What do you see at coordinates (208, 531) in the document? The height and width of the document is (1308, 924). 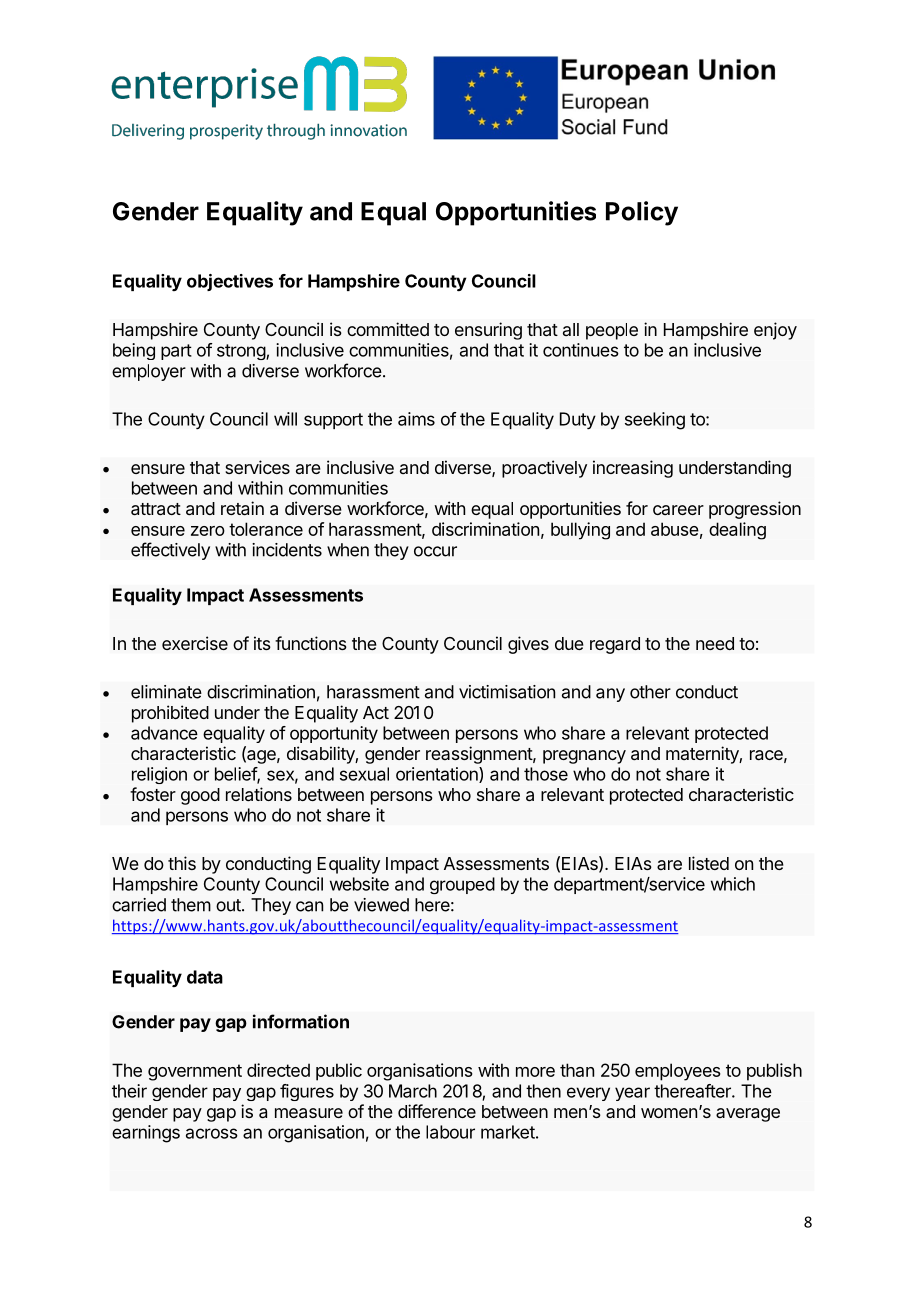 I see `zero` at bounding box center [208, 531].
